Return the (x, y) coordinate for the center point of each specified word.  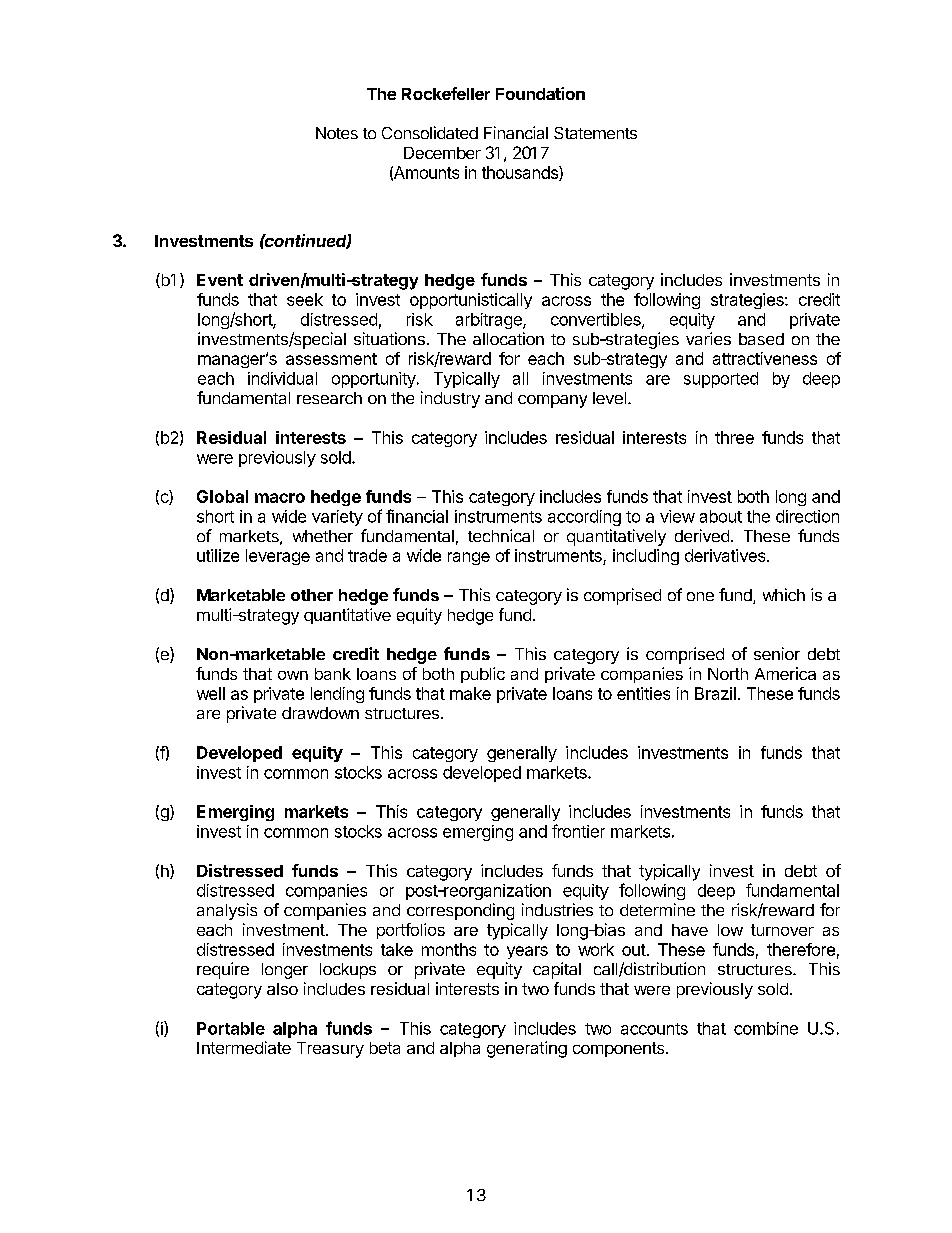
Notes (337, 133)
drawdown (320, 713)
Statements (595, 133)
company (552, 401)
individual (282, 378)
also (282, 989)
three (734, 437)
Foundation (540, 93)
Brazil (715, 693)
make (470, 693)
